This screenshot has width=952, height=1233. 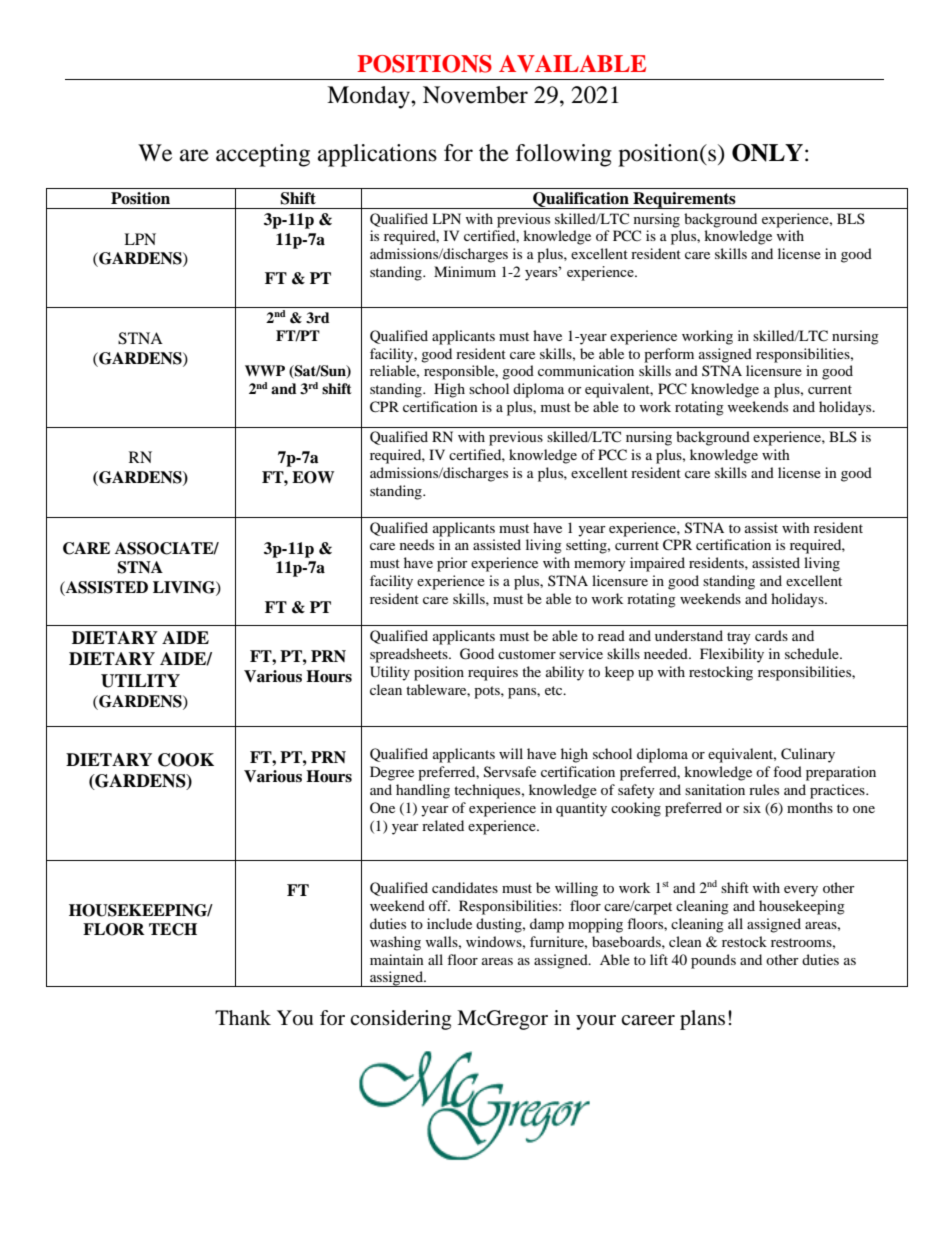 I want to click on etc, so click(x=555, y=690).
